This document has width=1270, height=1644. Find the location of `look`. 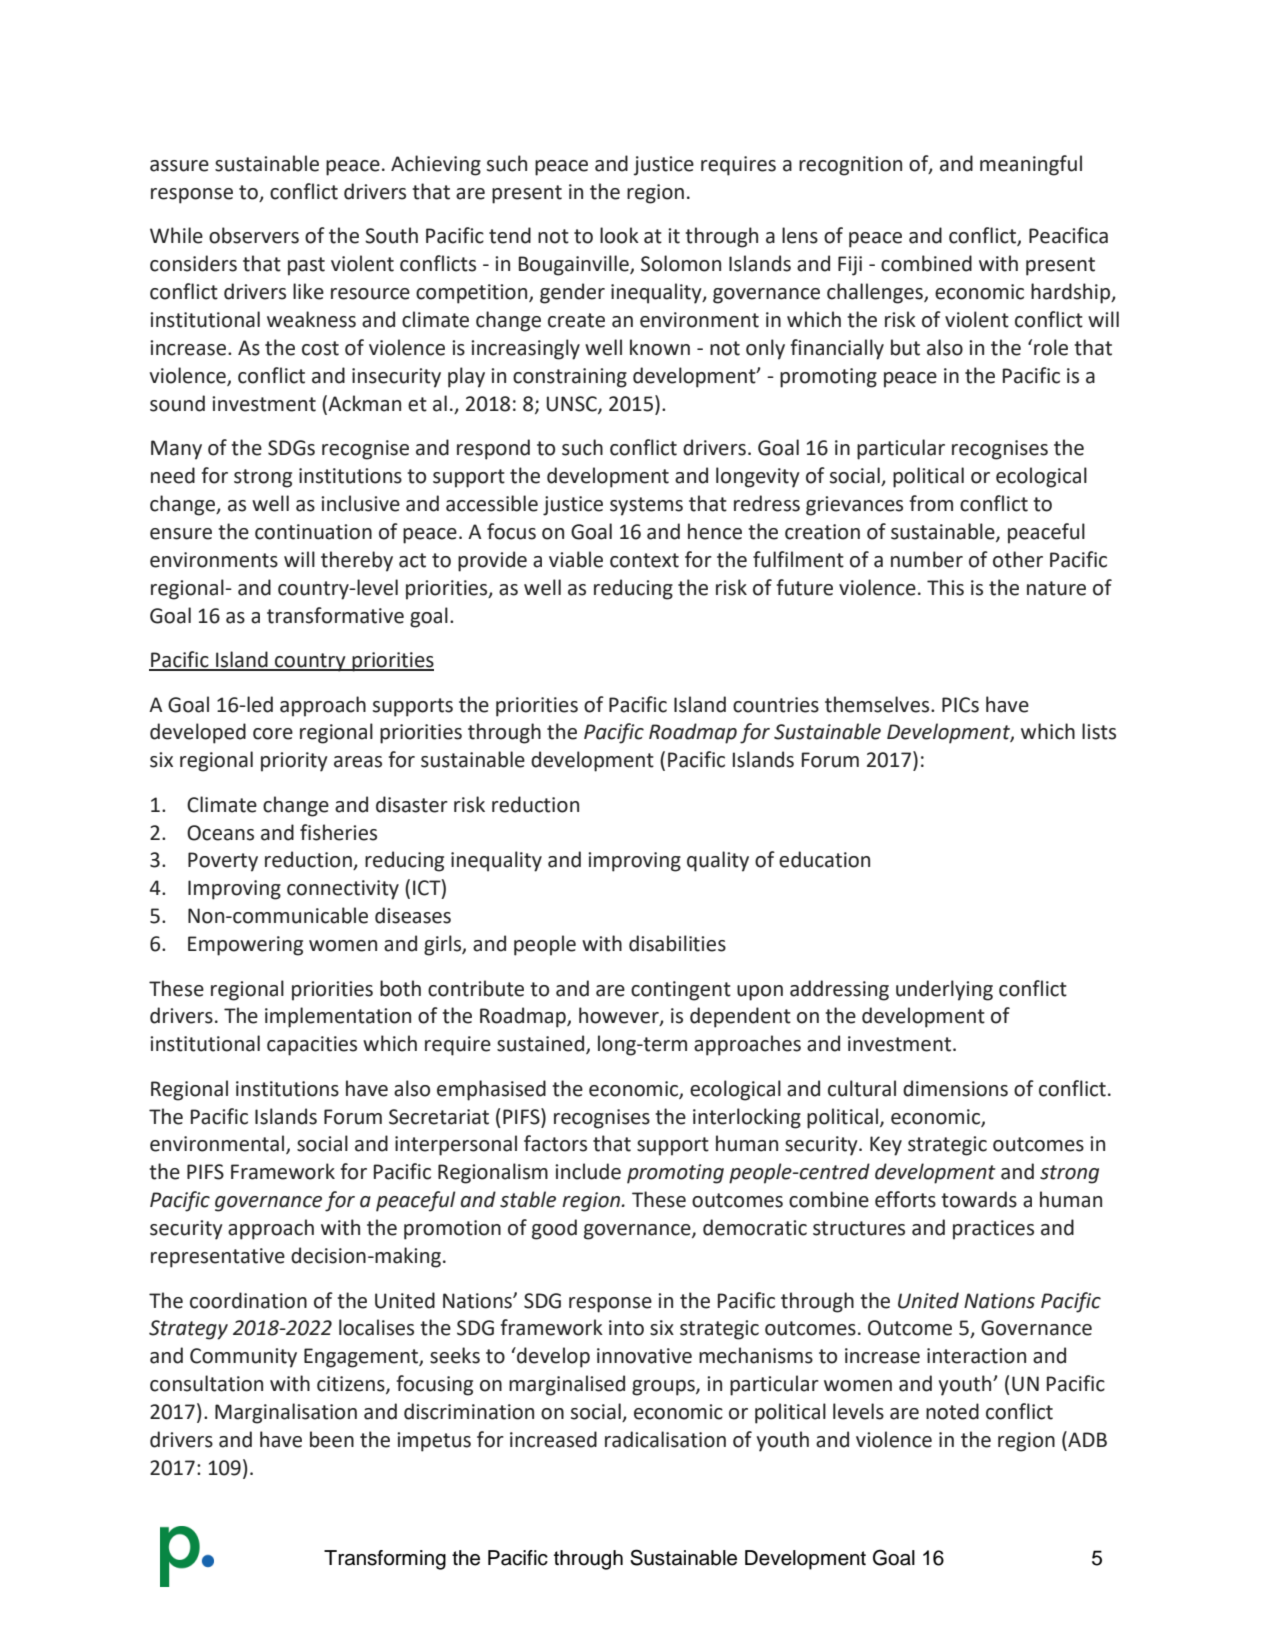

look is located at coordinates (619, 235).
